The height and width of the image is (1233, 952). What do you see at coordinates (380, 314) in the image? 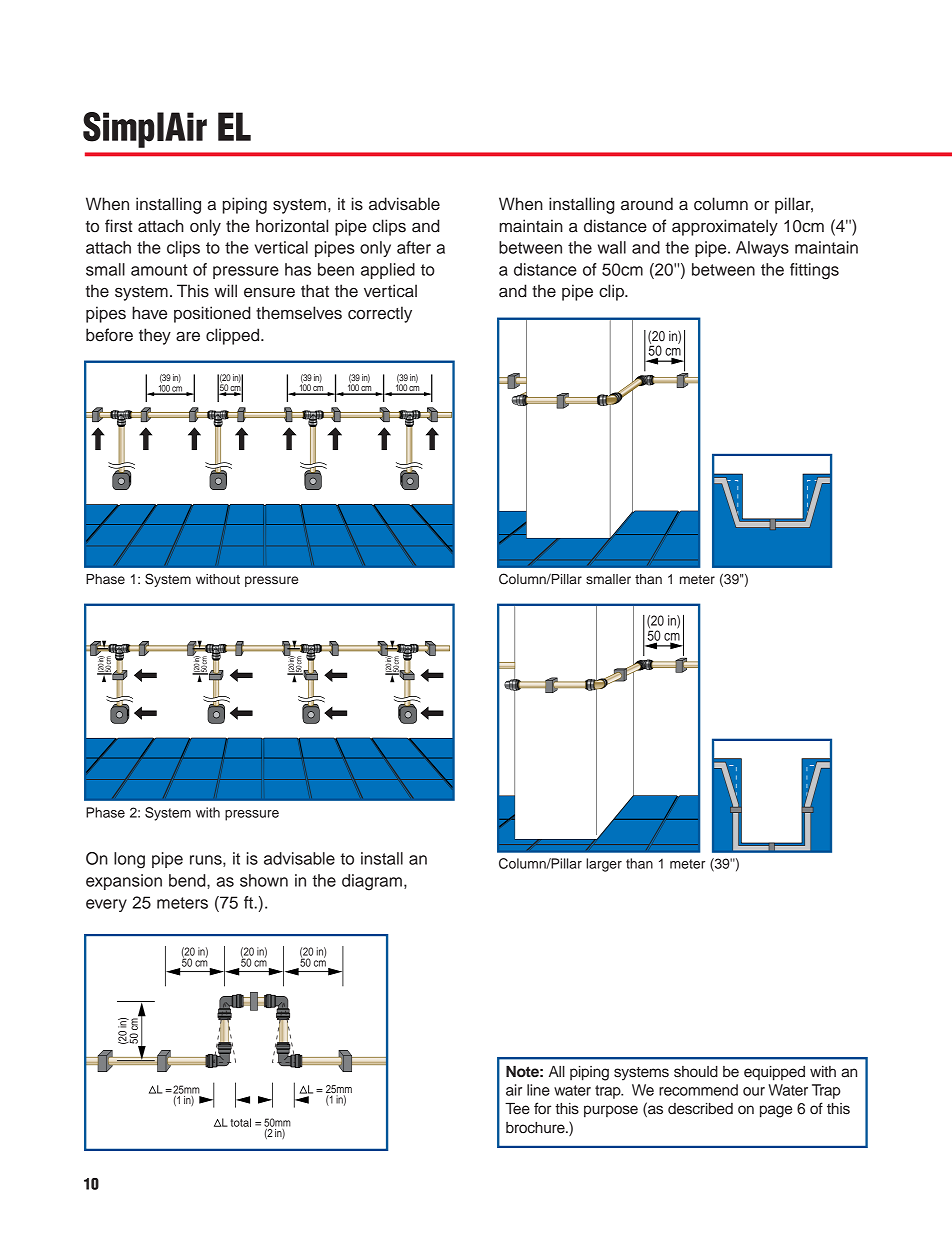
I see `correctly` at bounding box center [380, 314].
